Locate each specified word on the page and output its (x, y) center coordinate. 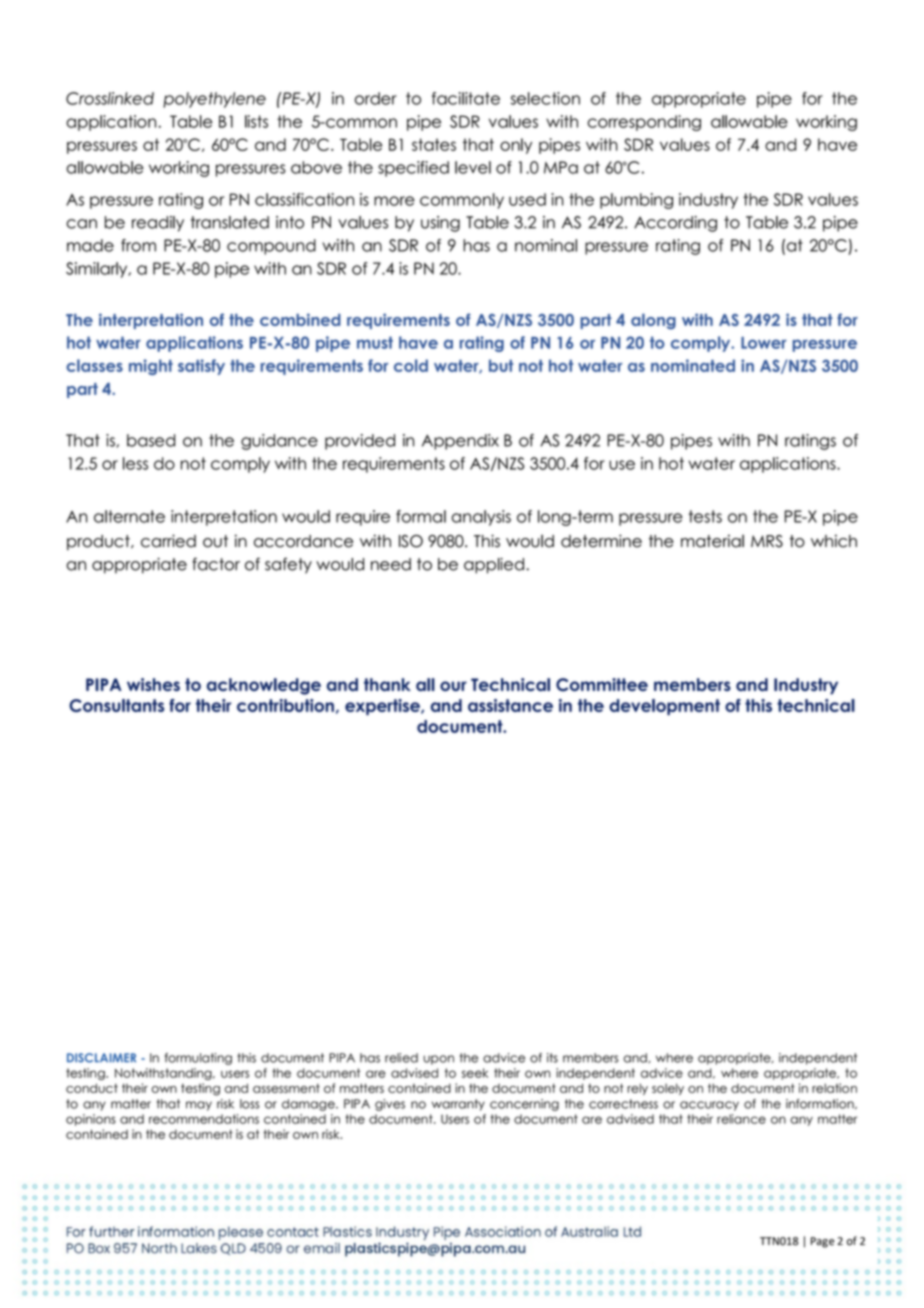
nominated (693, 365)
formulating (198, 1059)
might (151, 367)
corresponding (644, 123)
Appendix (460, 442)
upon (438, 1060)
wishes (153, 684)
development (664, 707)
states (434, 144)
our (453, 686)
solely (668, 1089)
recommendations (204, 1119)
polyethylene (214, 100)
